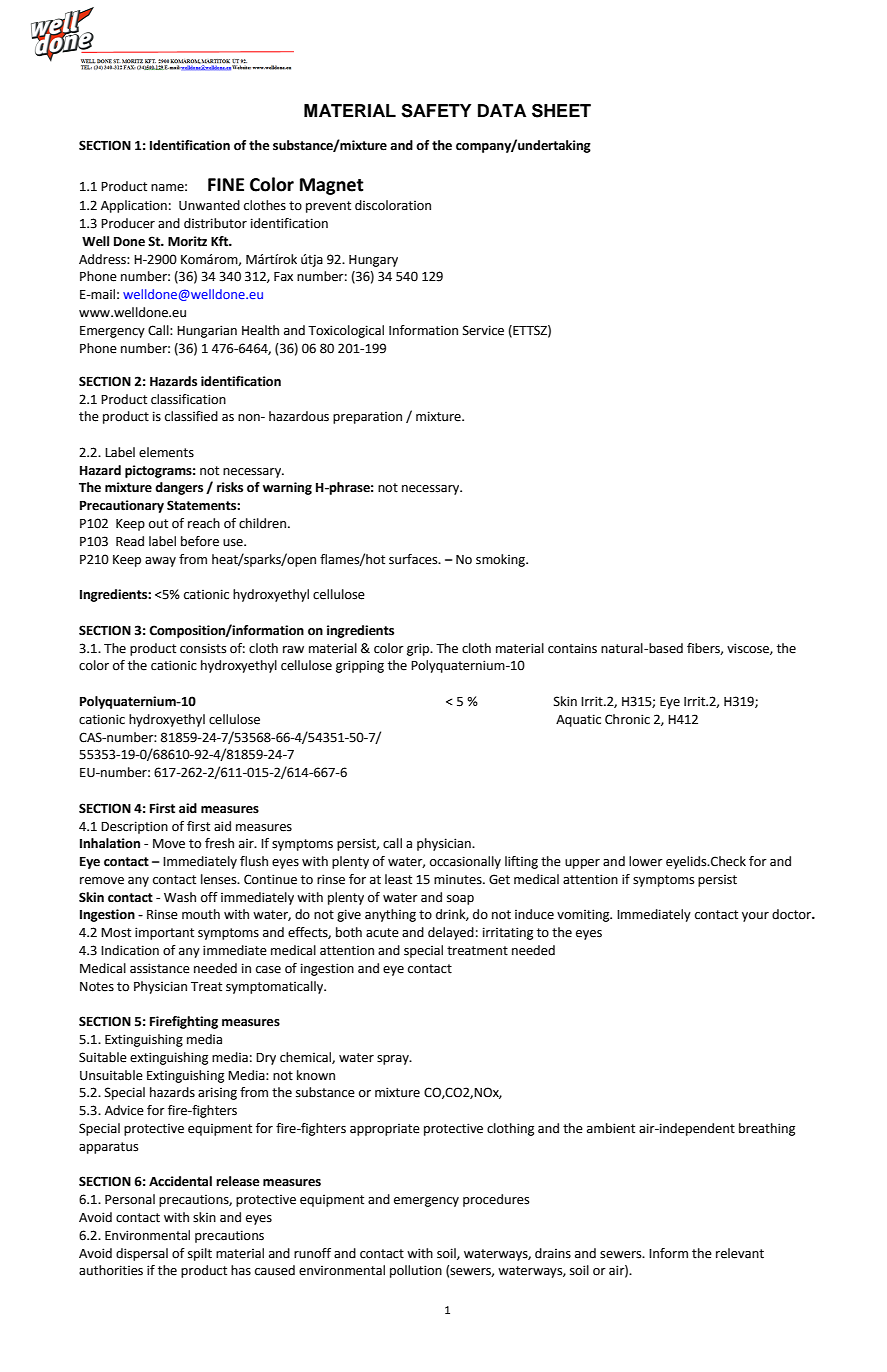  Describe the element at coordinates (483, 330) in the page. I see `Service` at that location.
